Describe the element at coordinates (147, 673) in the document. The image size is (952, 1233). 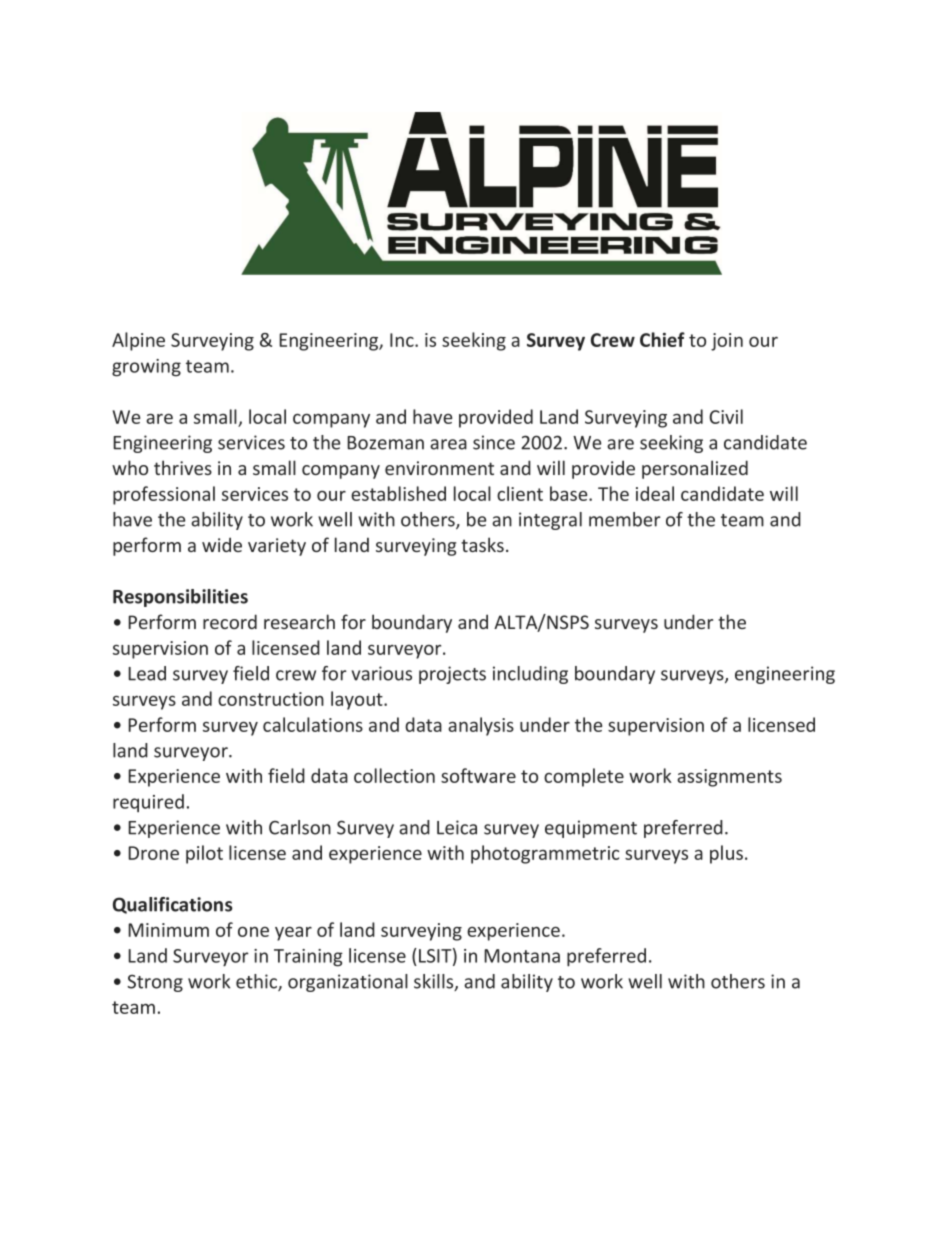
I see `Lead` at that location.
